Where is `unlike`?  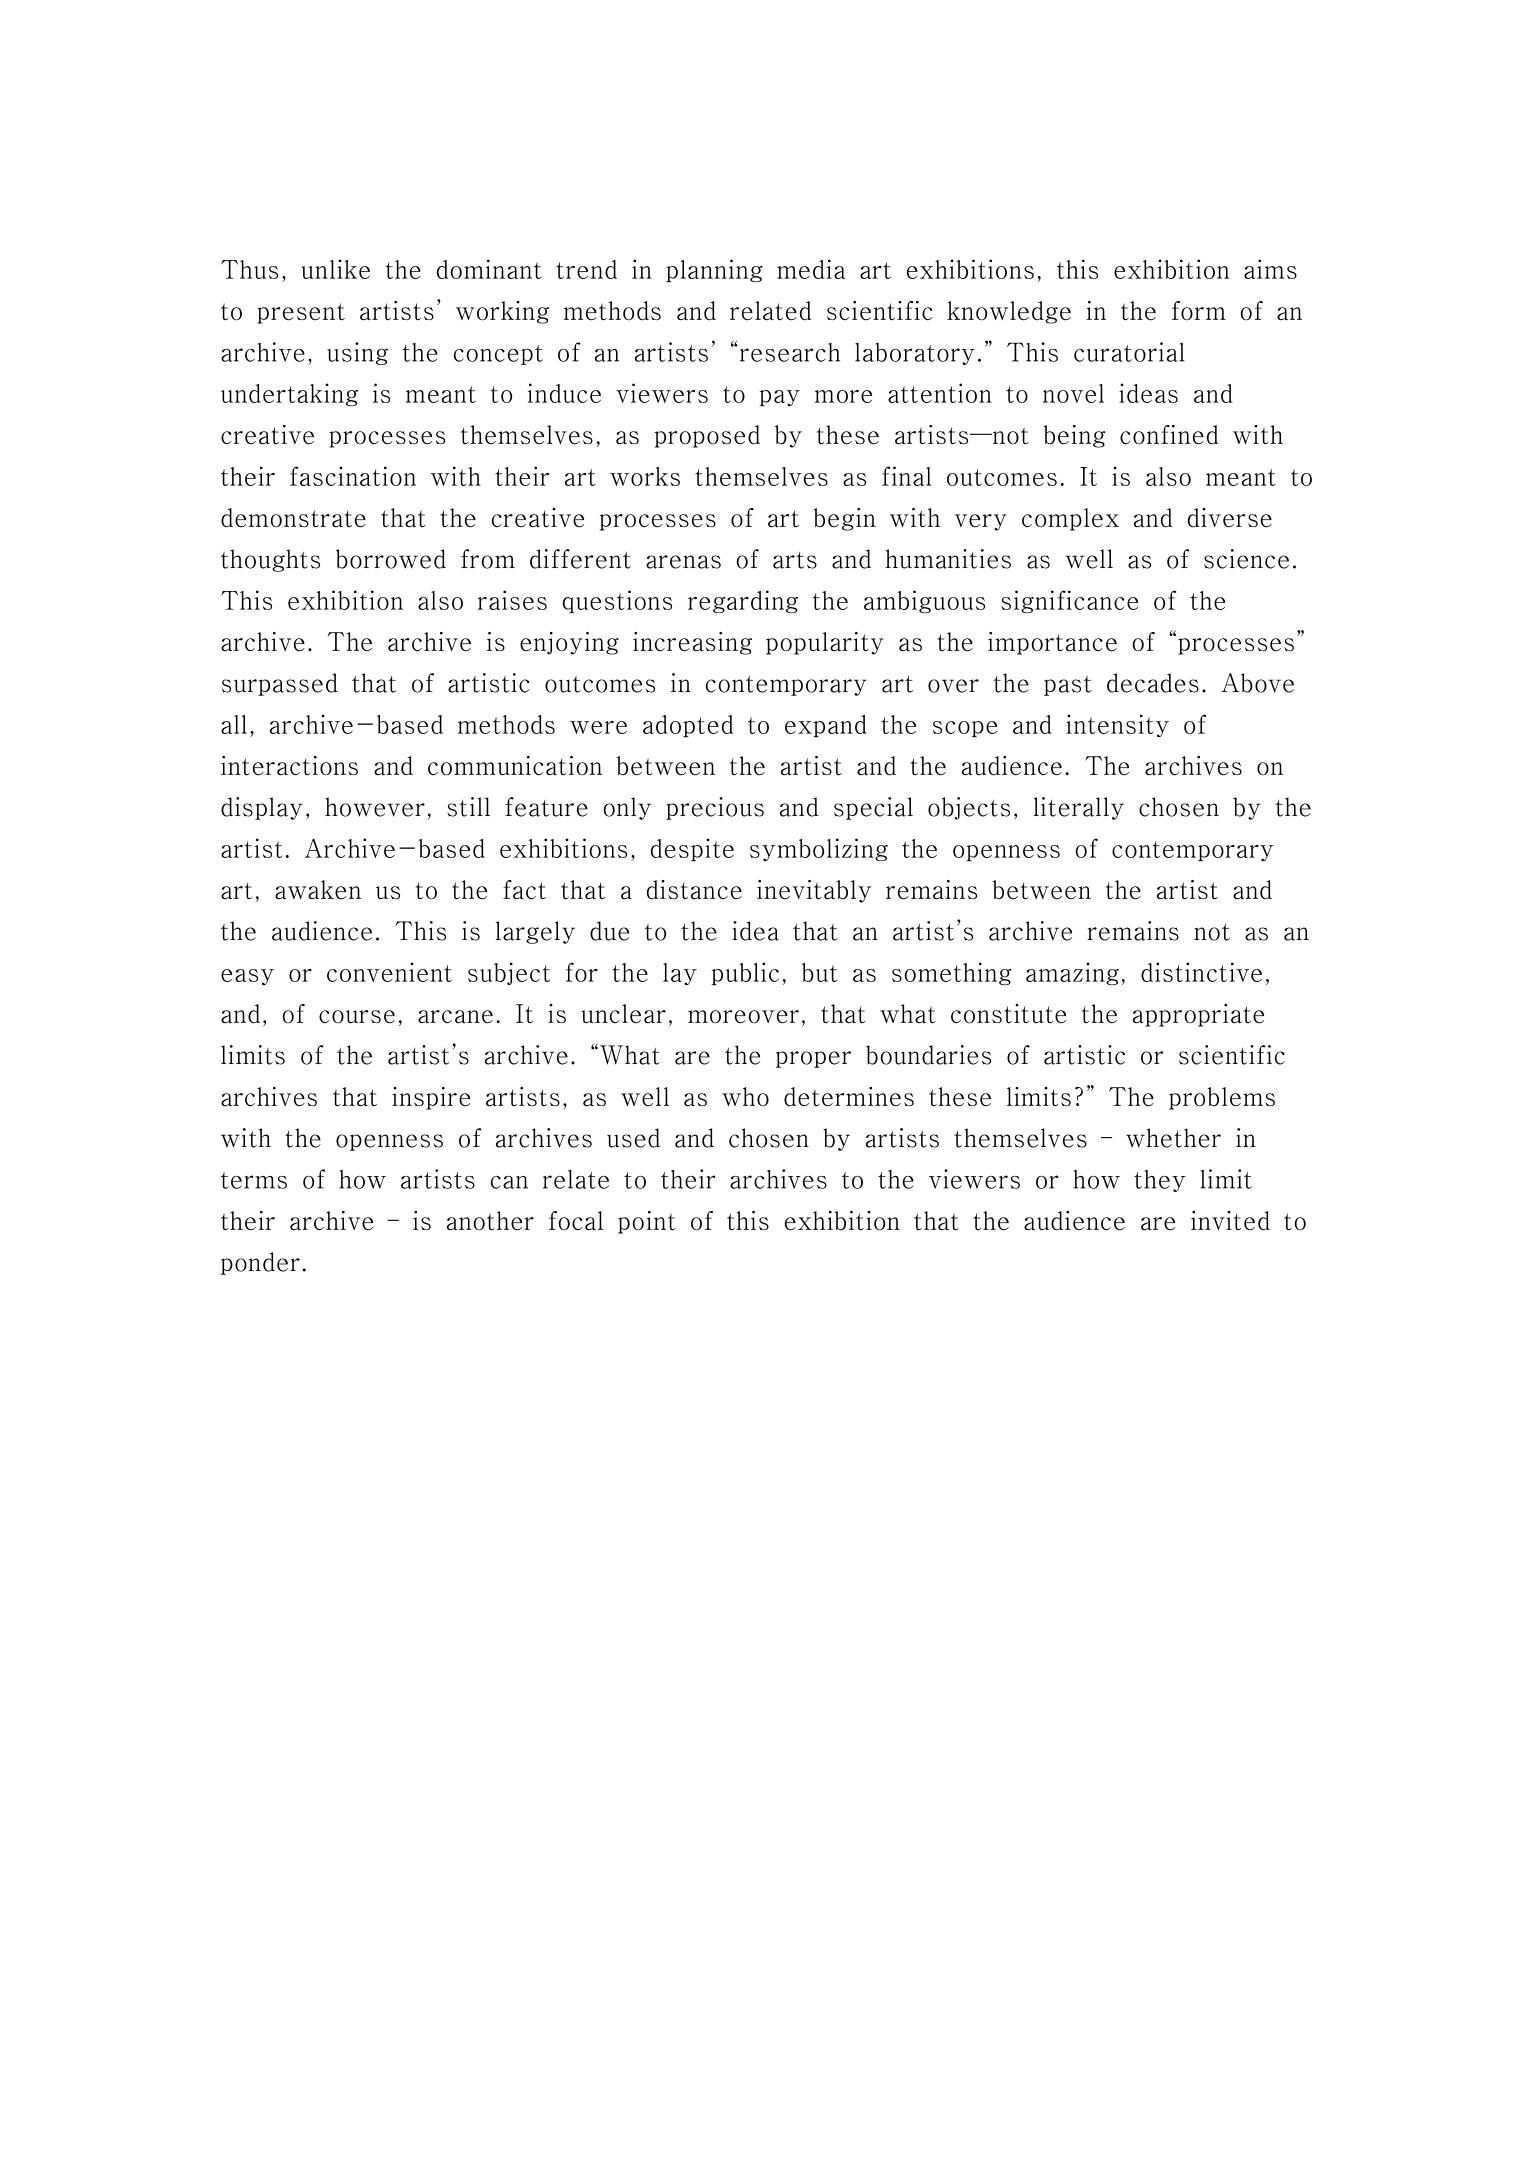
unlike is located at coordinates (335, 269).
